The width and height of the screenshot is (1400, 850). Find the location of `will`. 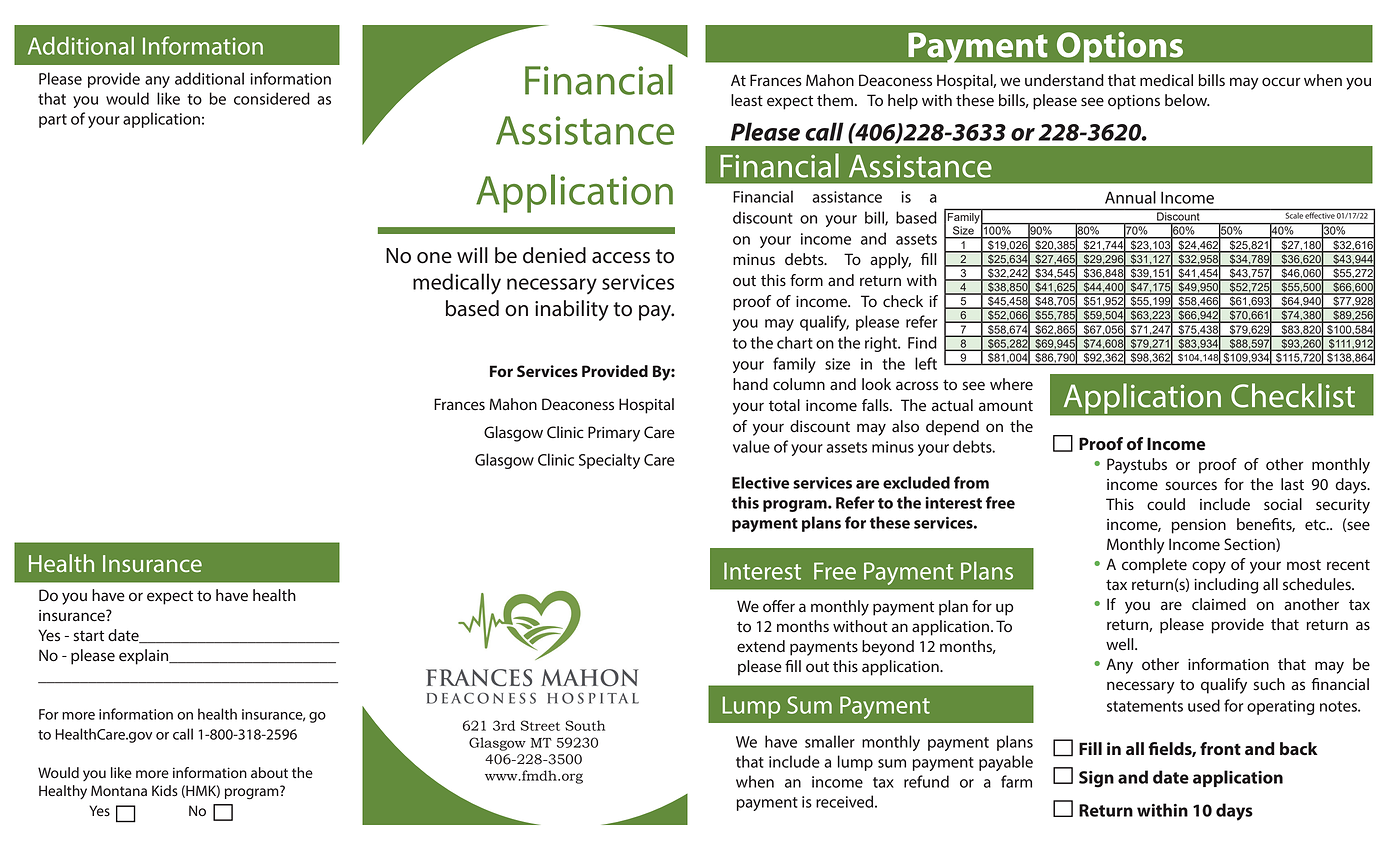

will is located at coordinates (472, 255).
